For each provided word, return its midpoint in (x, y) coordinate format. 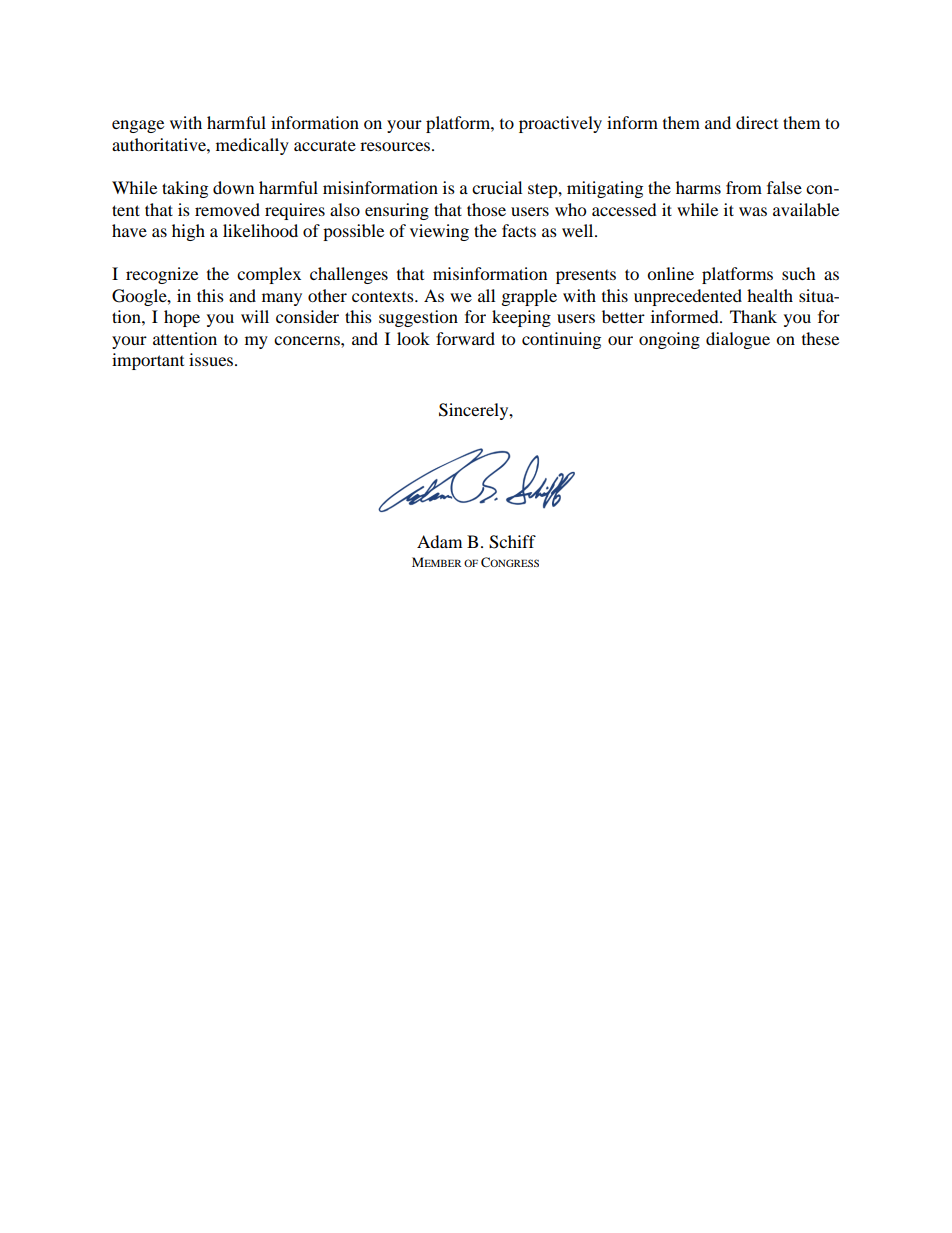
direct (757, 122)
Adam (439, 541)
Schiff (512, 542)
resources (396, 146)
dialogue (738, 340)
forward (465, 338)
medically (252, 146)
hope (182, 318)
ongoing (669, 340)
